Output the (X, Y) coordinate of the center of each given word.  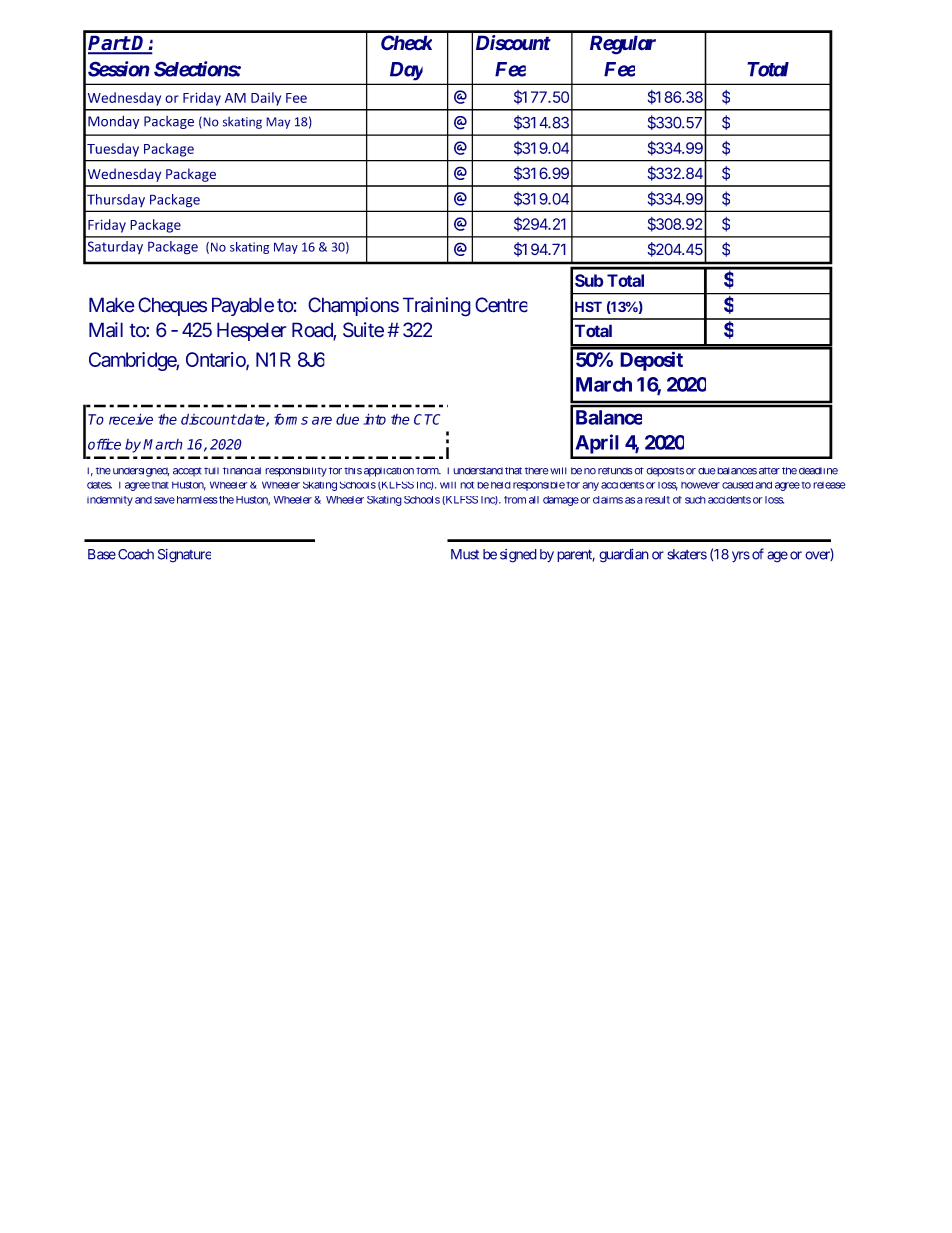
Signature (184, 556)
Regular (623, 45)
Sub (589, 280)
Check (406, 43)
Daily (266, 99)
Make (112, 305)
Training (437, 307)
